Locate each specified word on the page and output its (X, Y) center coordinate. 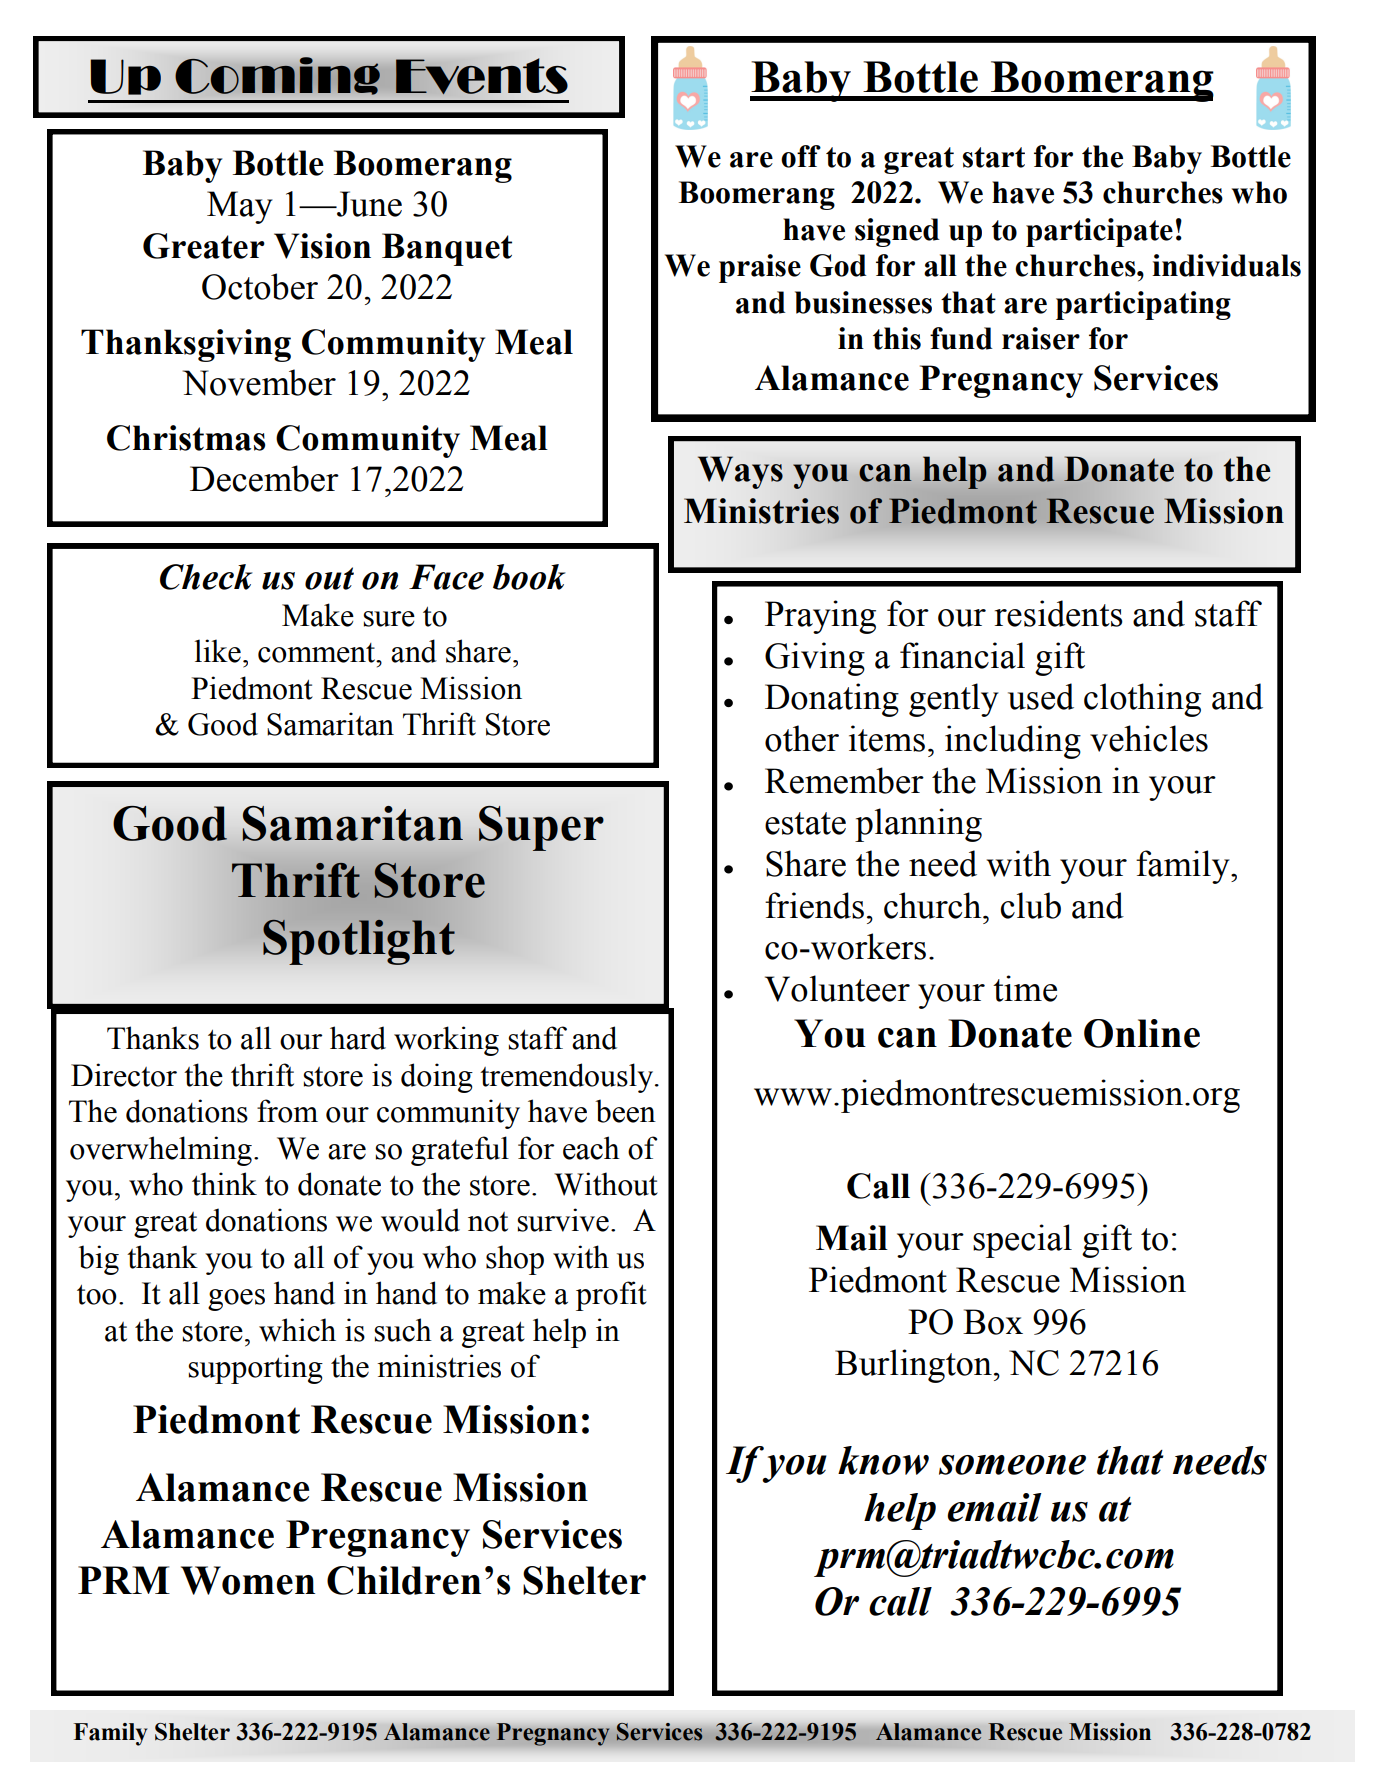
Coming (277, 76)
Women (248, 1580)
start (994, 157)
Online (1142, 1033)
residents (1058, 613)
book (529, 577)
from (287, 1111)
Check (206, 577)
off (801, 156)
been (625, 1111)
